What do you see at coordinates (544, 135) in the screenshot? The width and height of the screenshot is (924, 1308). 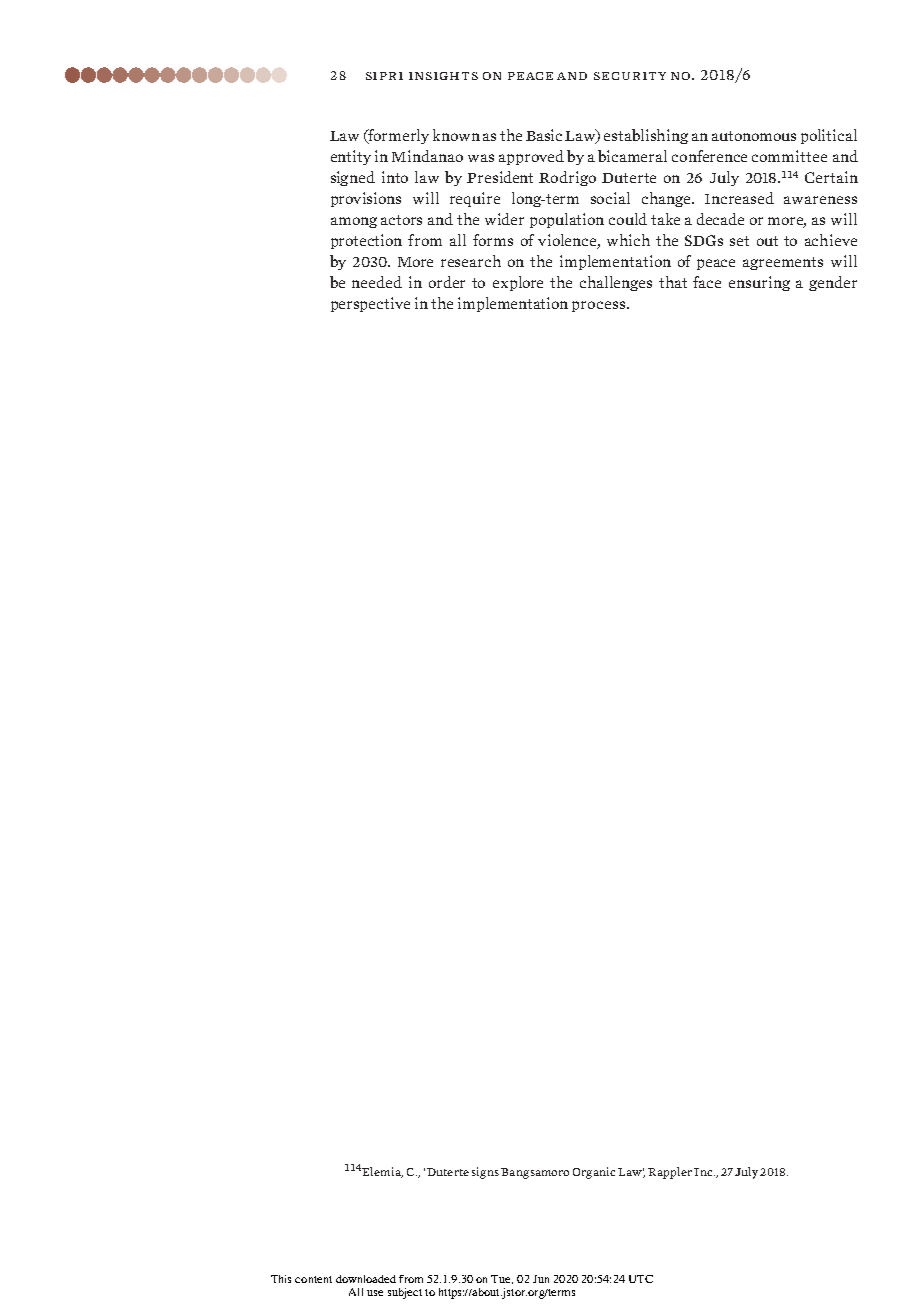 I see `Basic` at bounding box center [544, 135].
